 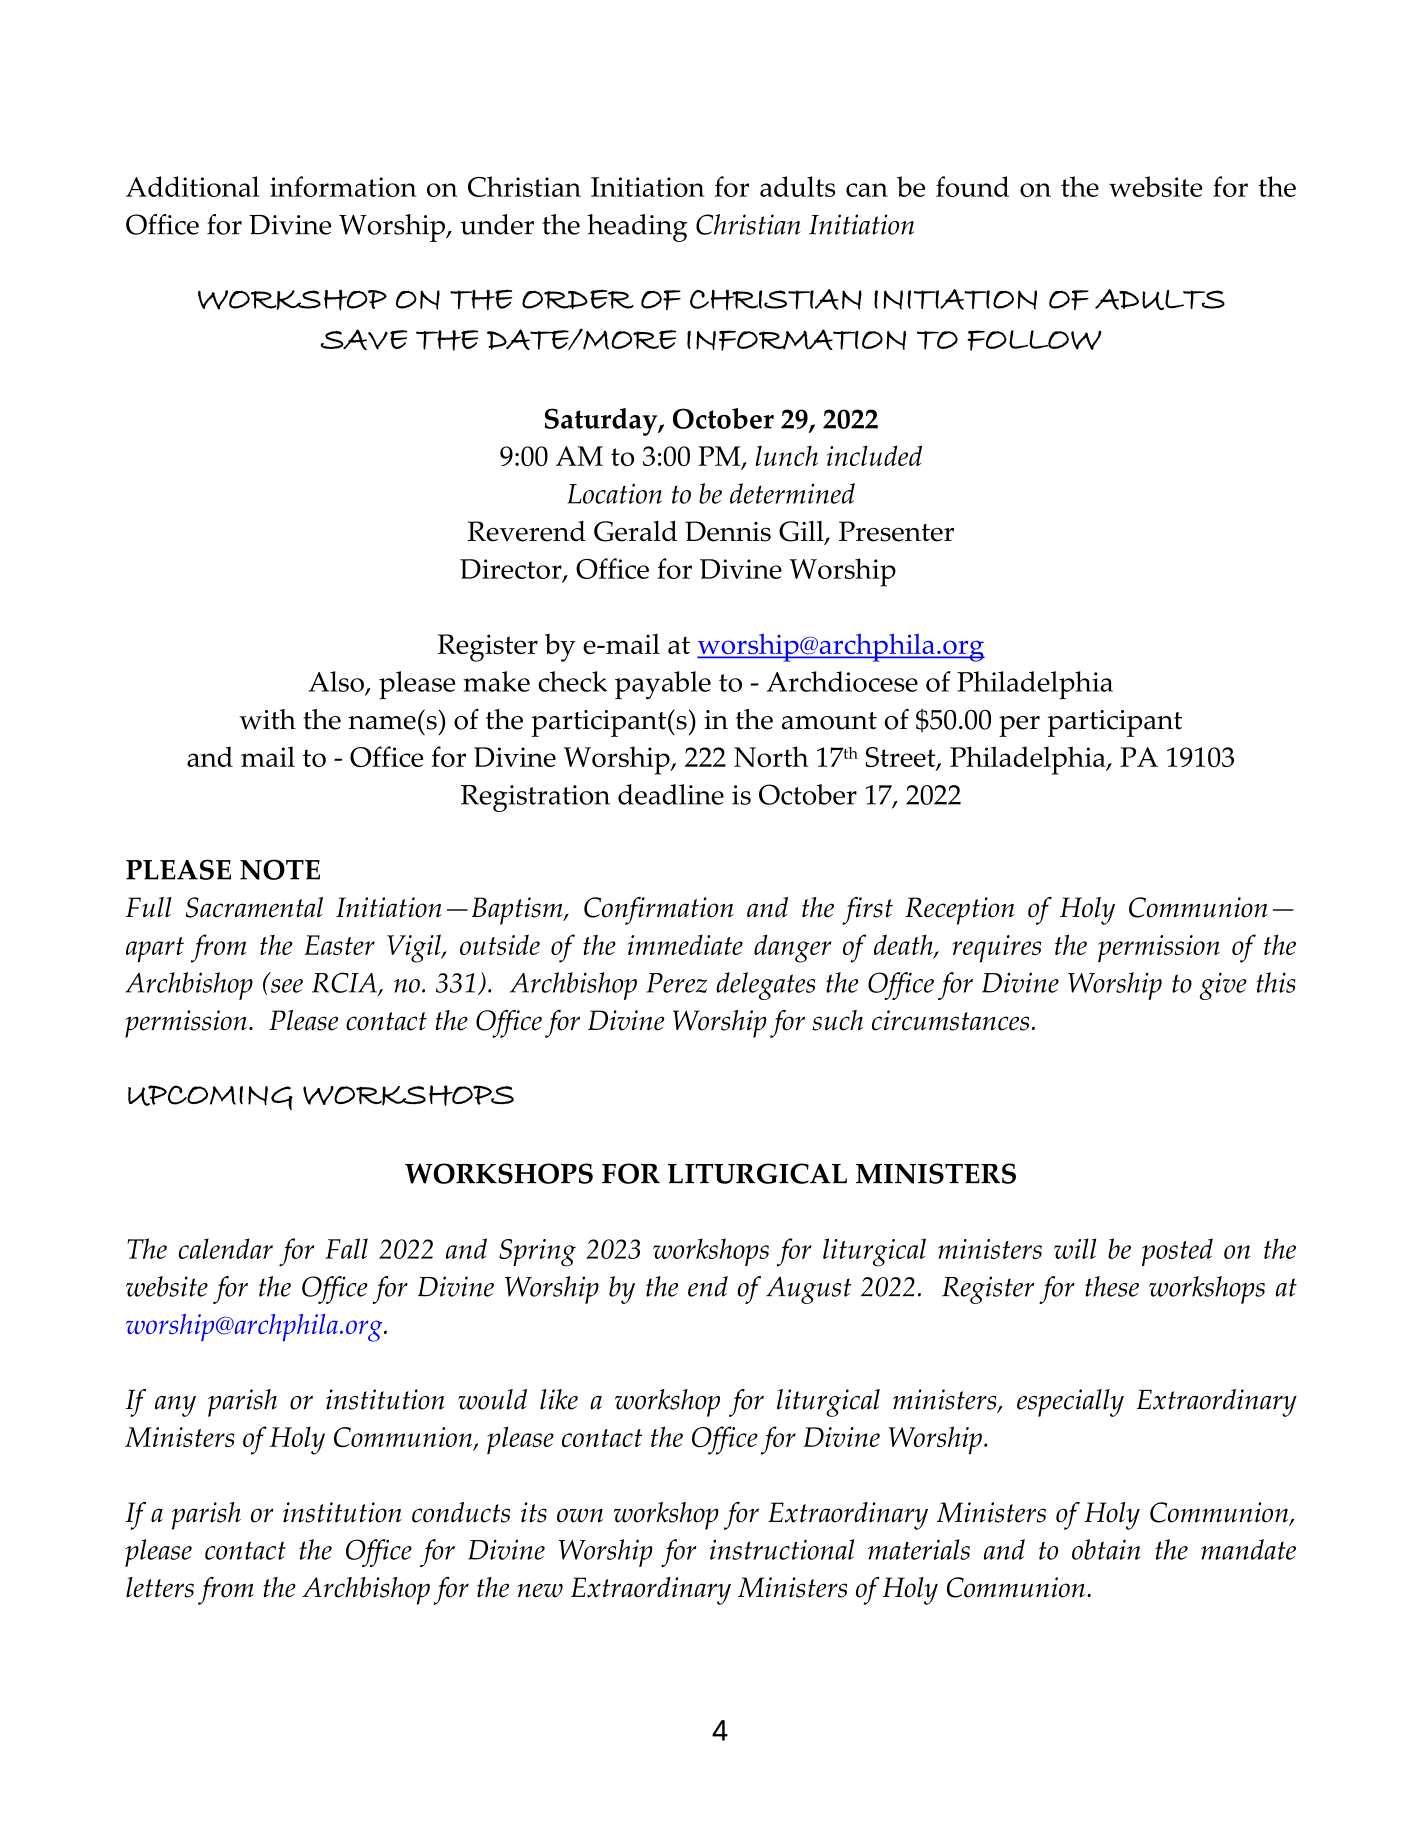 I want to click on NOTE, so click(x=280, y=869).
